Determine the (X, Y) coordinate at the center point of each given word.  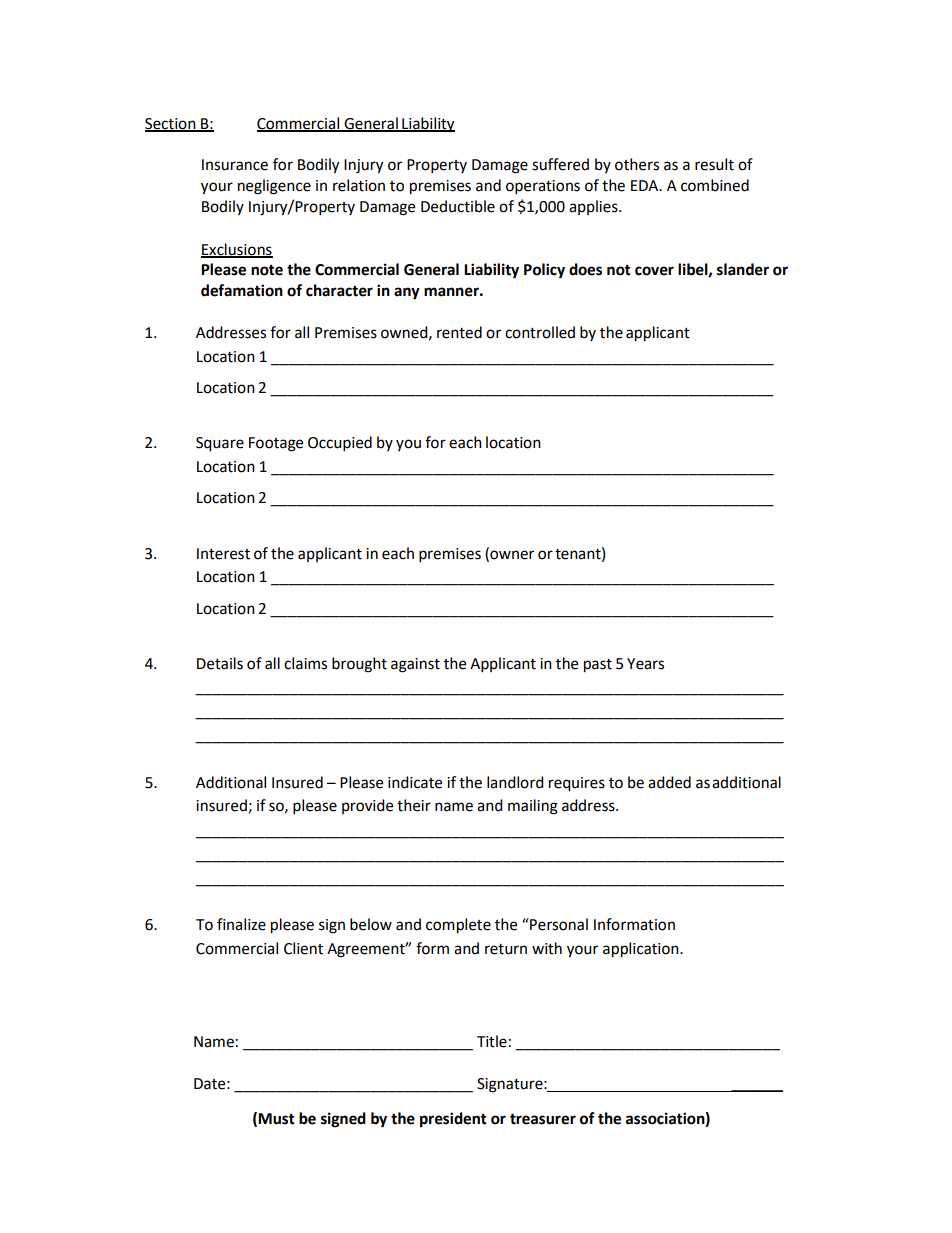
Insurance (235, 165)
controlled (540, 332)
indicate (415, 782)
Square (220, 444)
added (669, 782)
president (453, 1120)
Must (276, 1119)
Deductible (458, 206)
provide (367, 806)
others (637, 164)
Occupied (340, 444)
